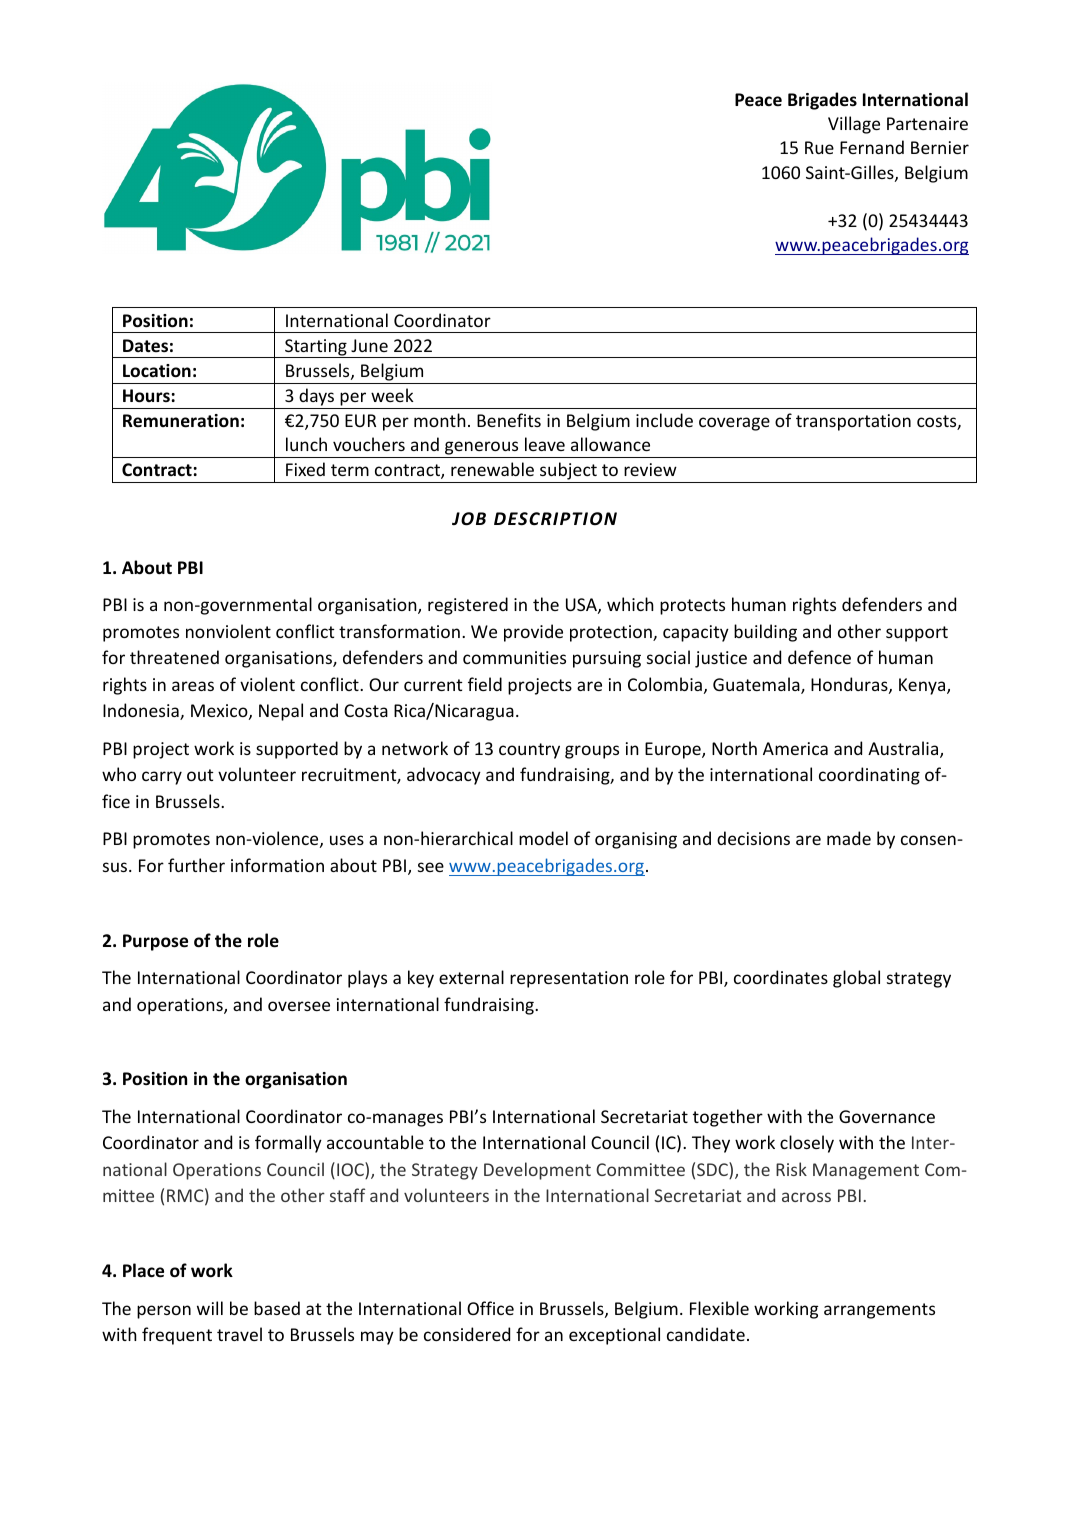 The width and height of the screenshot is (1071, 1515). I want to click on considered, so click(467, 1334).
